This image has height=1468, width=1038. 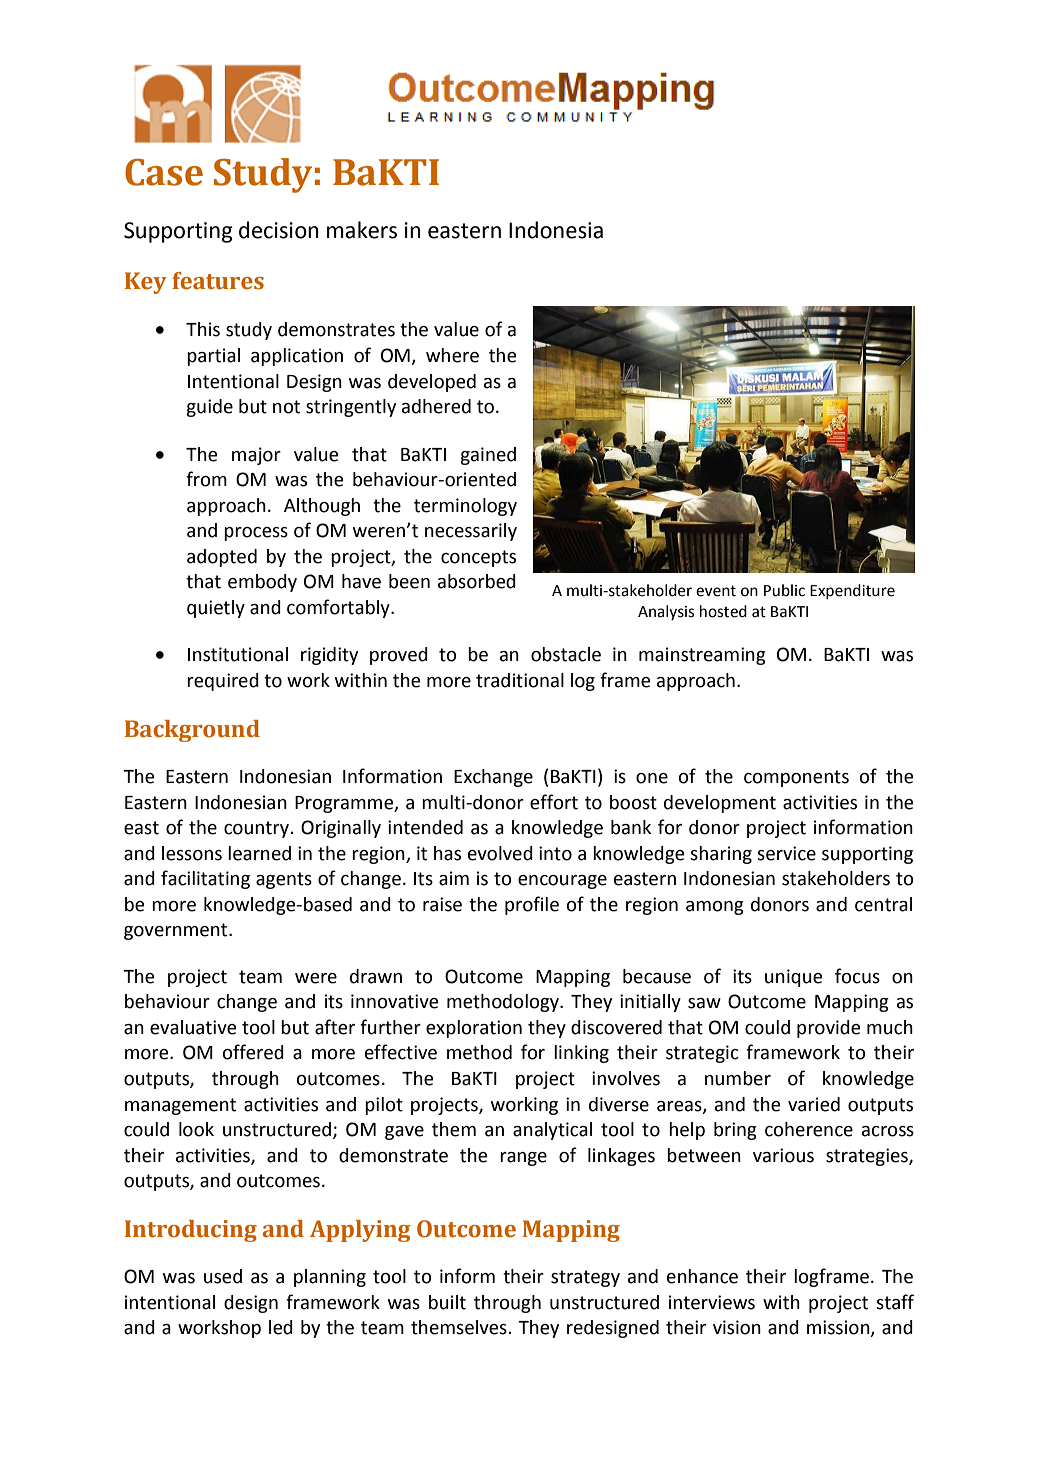 I want to click on makers, so click(x=362, y=230).
